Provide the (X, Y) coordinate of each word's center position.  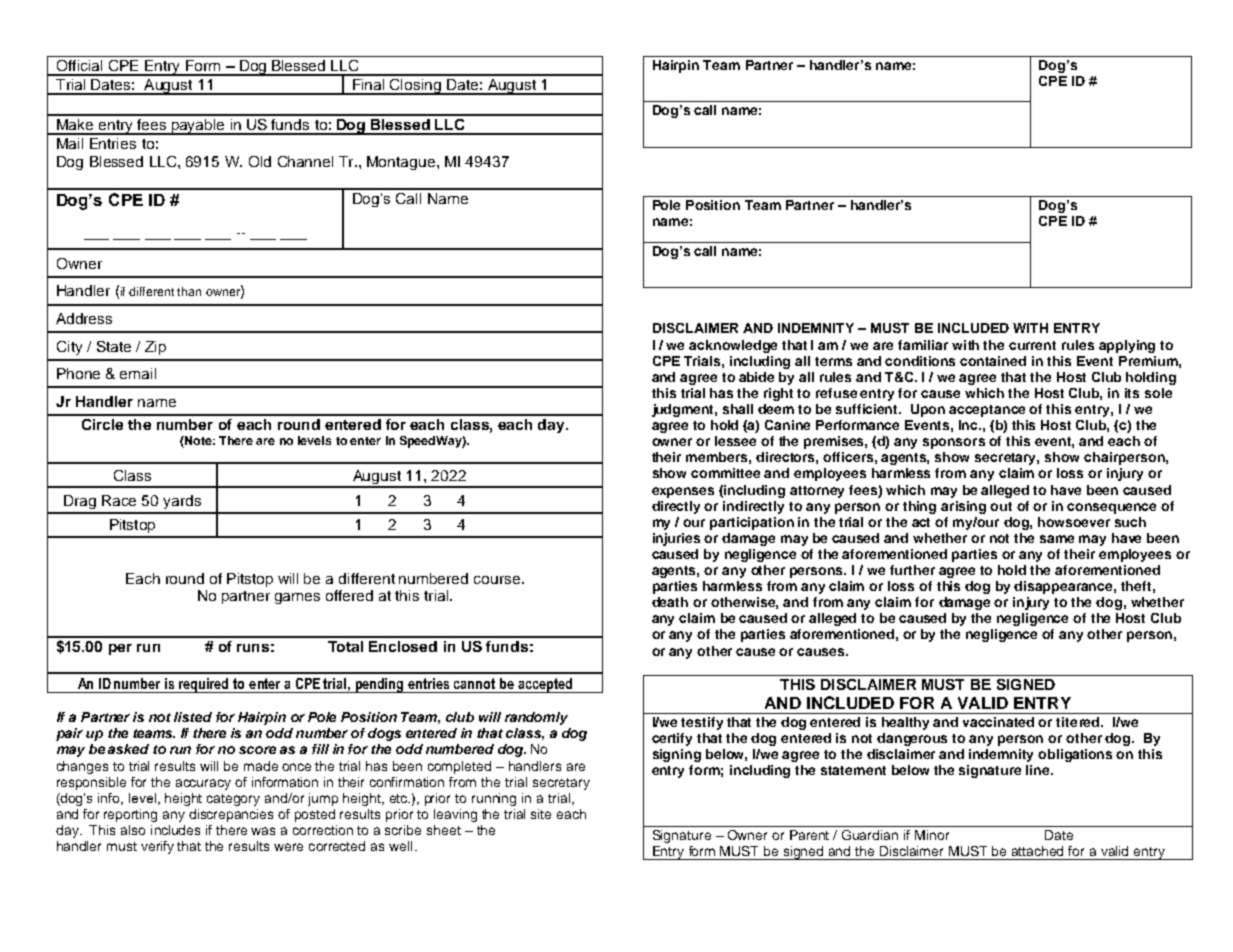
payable (198, 127)
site (541, 814)
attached (1037, 851)
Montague (402, 163)
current (1032, 345)
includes (175, 830)
